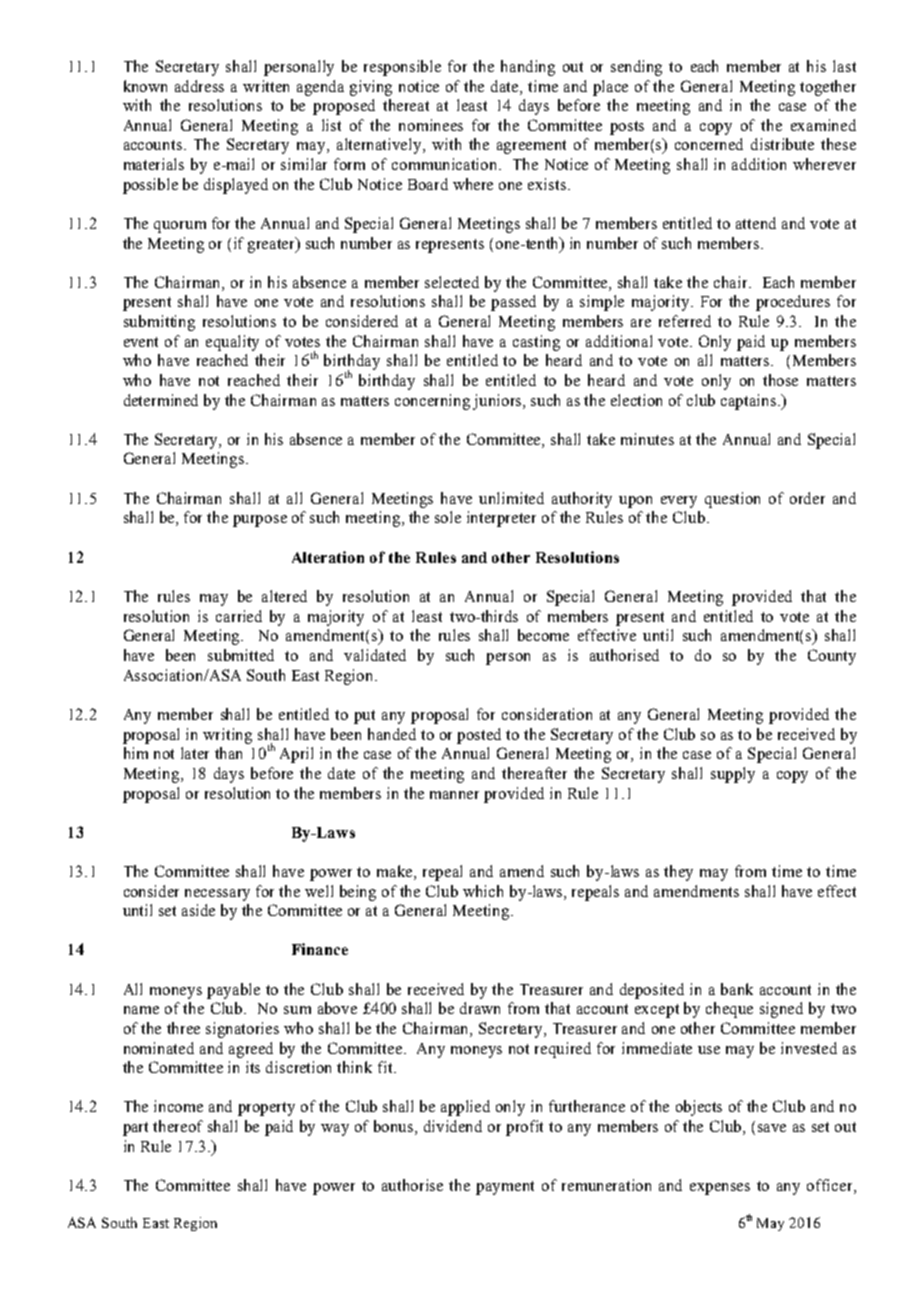 The image size is (924, 1308). Describe the element at coordinates (543, 635) in the page. I see `become` at that location.
